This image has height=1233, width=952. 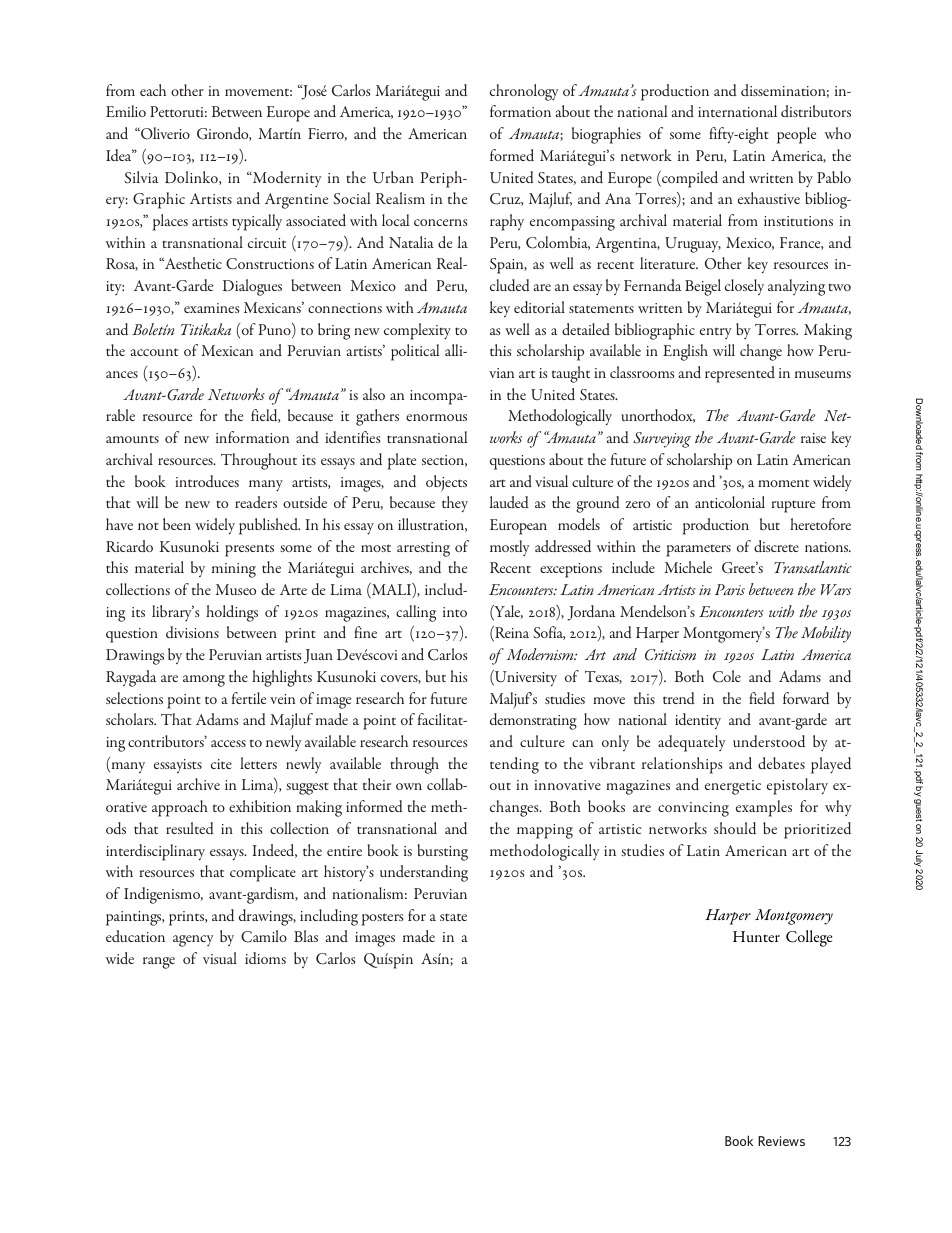 What do you see at coordinates (177, 524) in the image?
I see `been` at bounding box center [177, 524].
